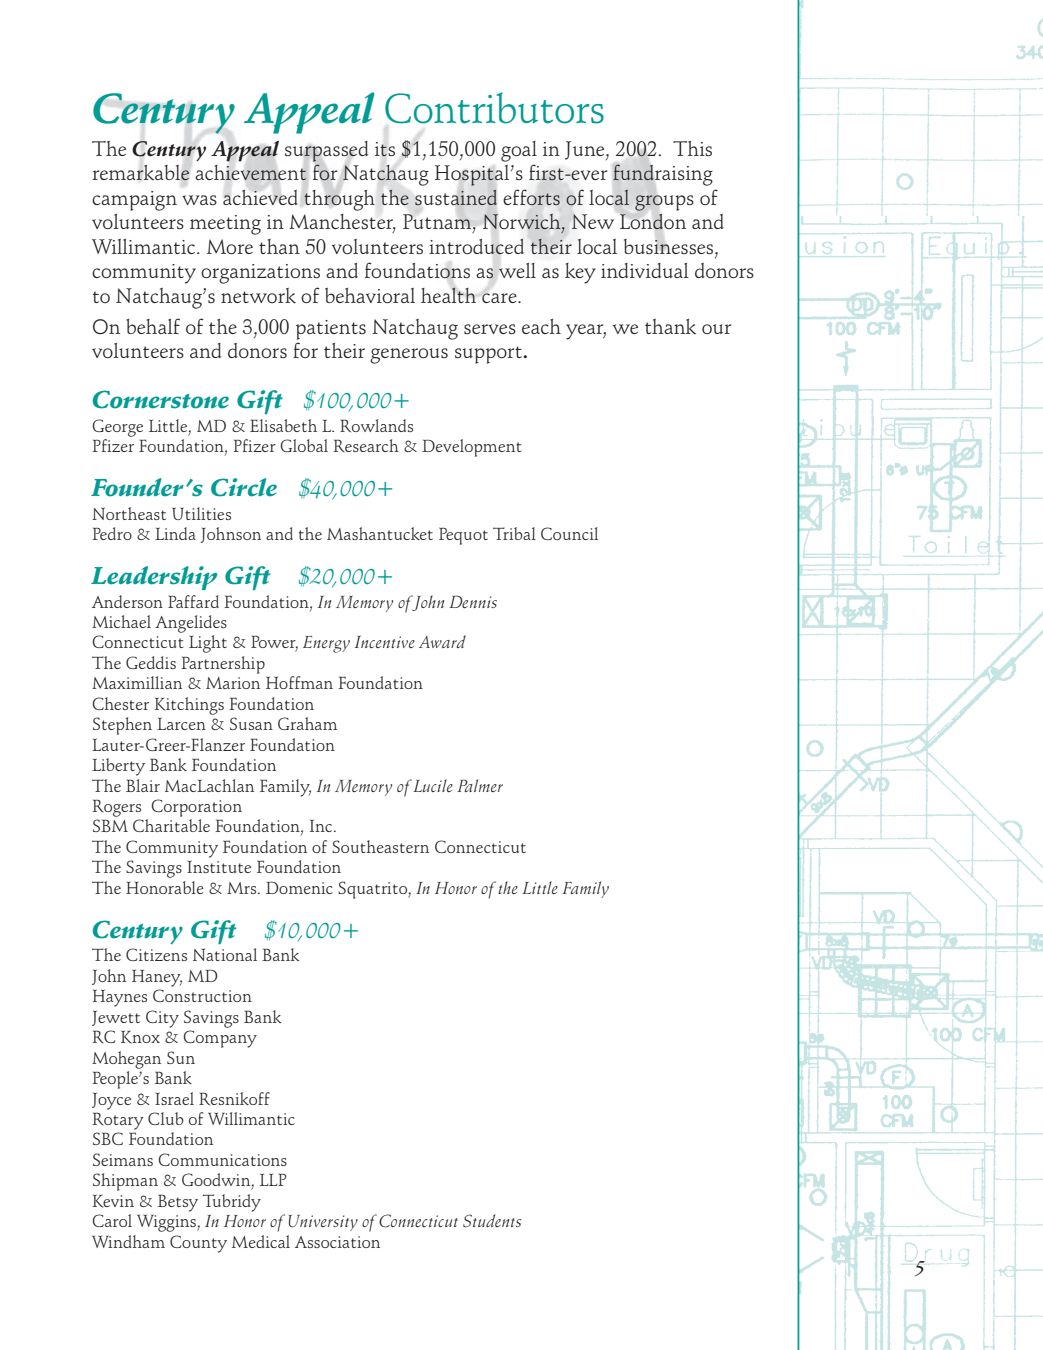 Image resolution: width=1043 pixels, height=1350 pixels. What do you see at coordinates (178, 1203) in the screenshot?
I see `Betsy` at bounding box center [178, 1203].
